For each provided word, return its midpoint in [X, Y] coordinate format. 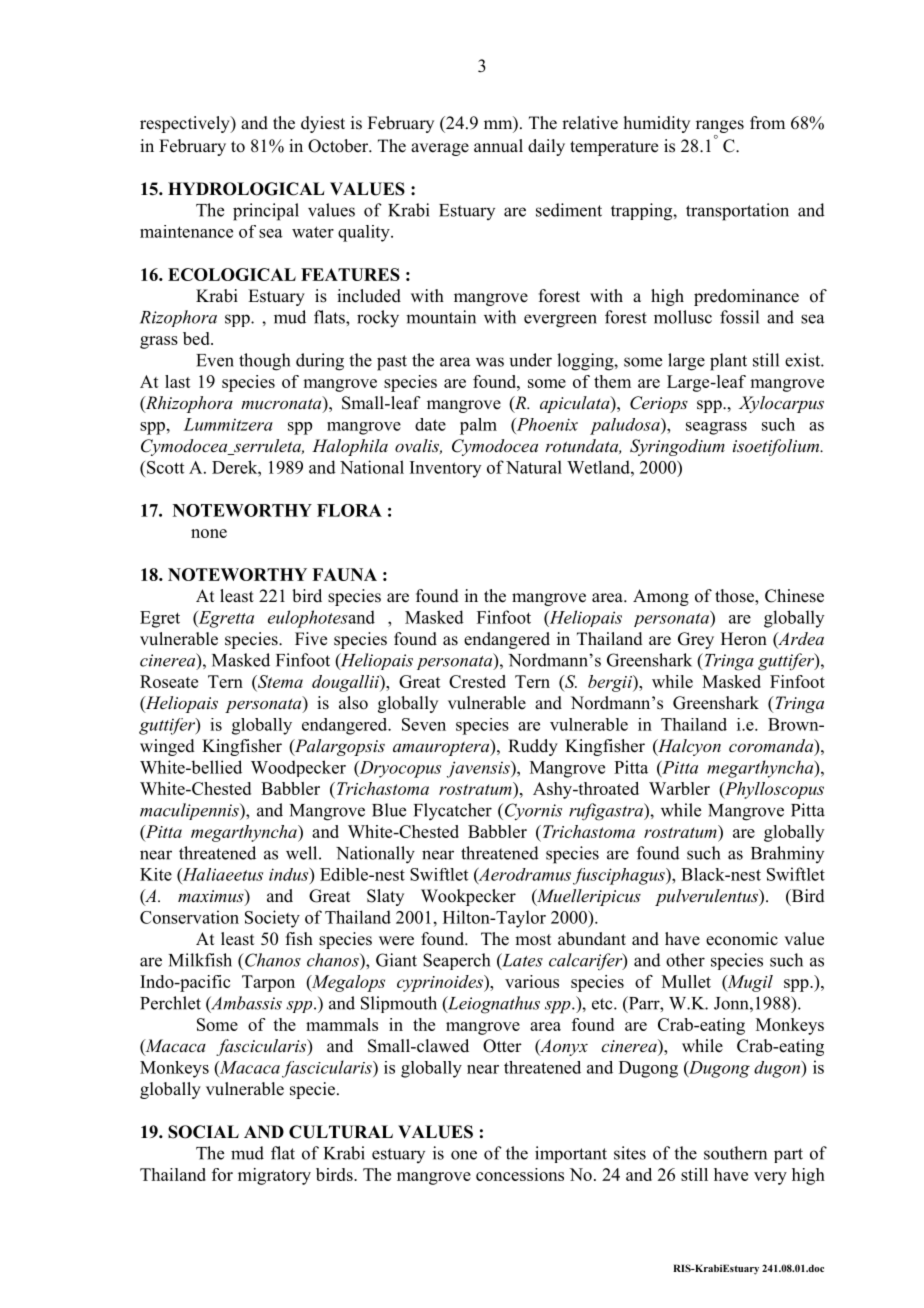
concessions [520, 1174]
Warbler [679, 788]
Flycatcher [453, 812]
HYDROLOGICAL [246, 189]
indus [290, 874]
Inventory [445, 469]
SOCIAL [203, 1132]
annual [498, 145]
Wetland [599, 467]
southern [735, 1153]
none [209, 533]
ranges [720, 126]
